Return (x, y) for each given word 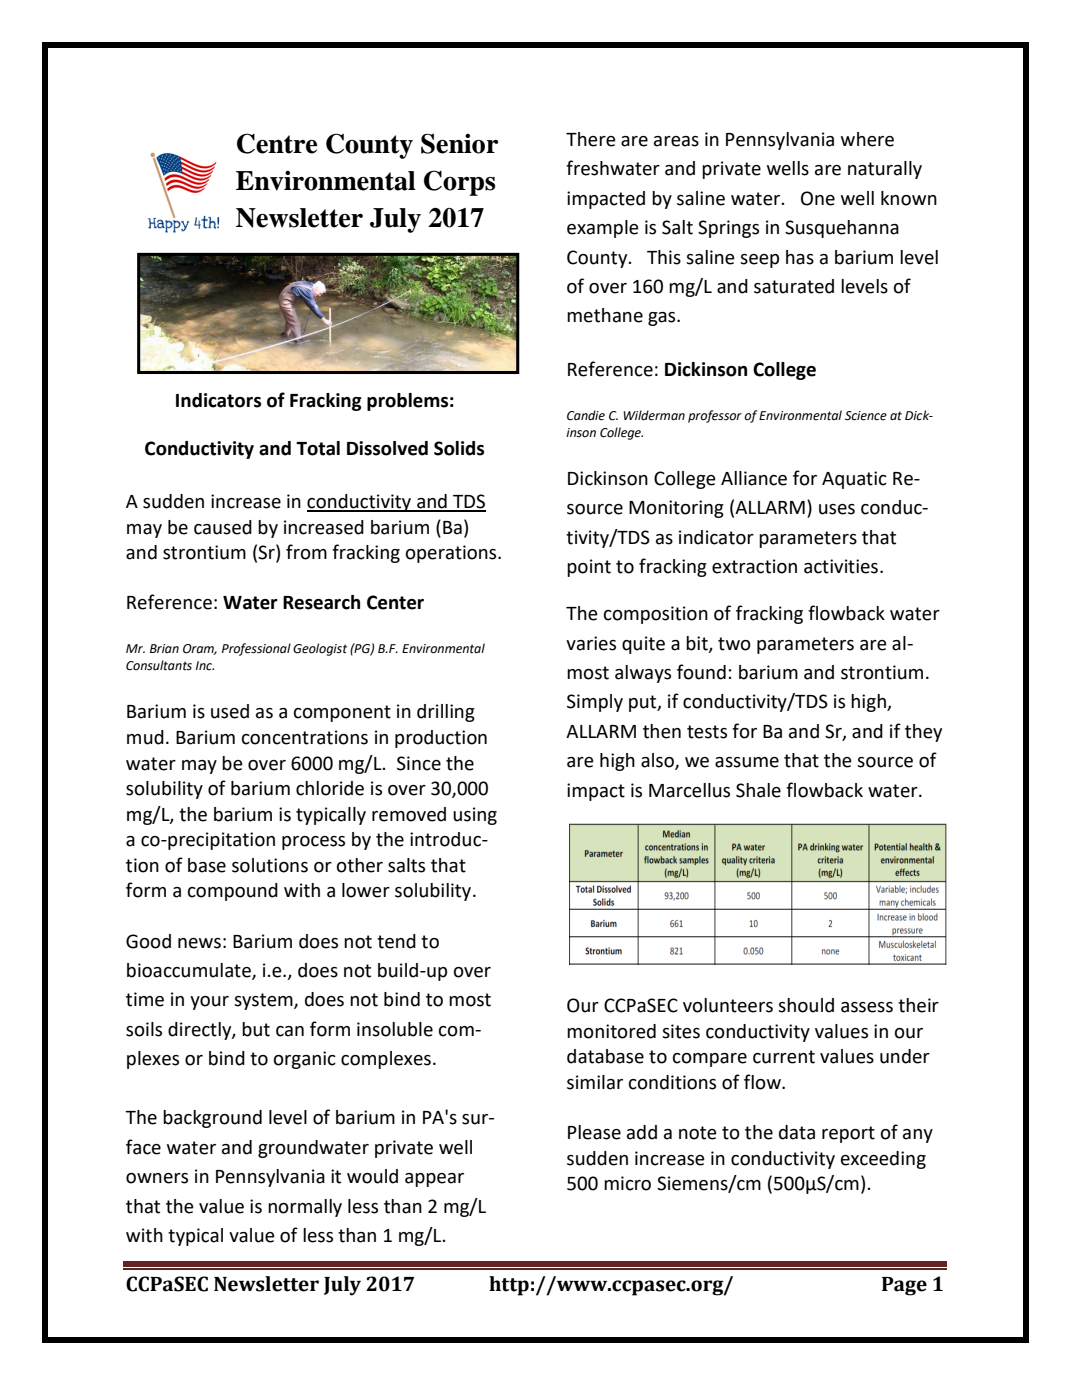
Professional (256, 649)
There (591, 139)
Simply (595, 703)
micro (627, 1183)
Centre (277, 143)
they (923, 733)
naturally (885, 170)
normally (305, 1208)
